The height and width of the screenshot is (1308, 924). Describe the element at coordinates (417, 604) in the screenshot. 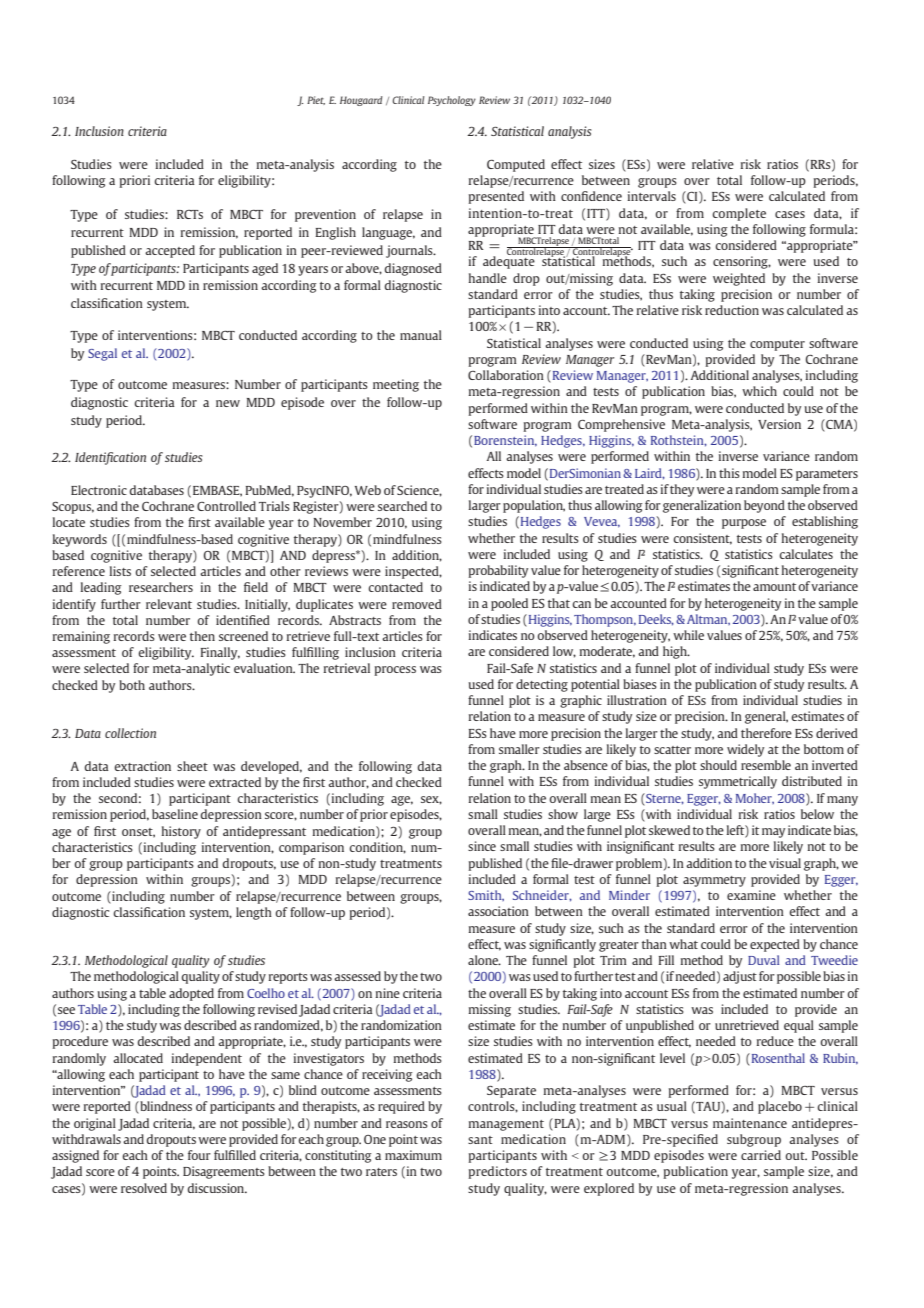

I see `removed` at that location.
